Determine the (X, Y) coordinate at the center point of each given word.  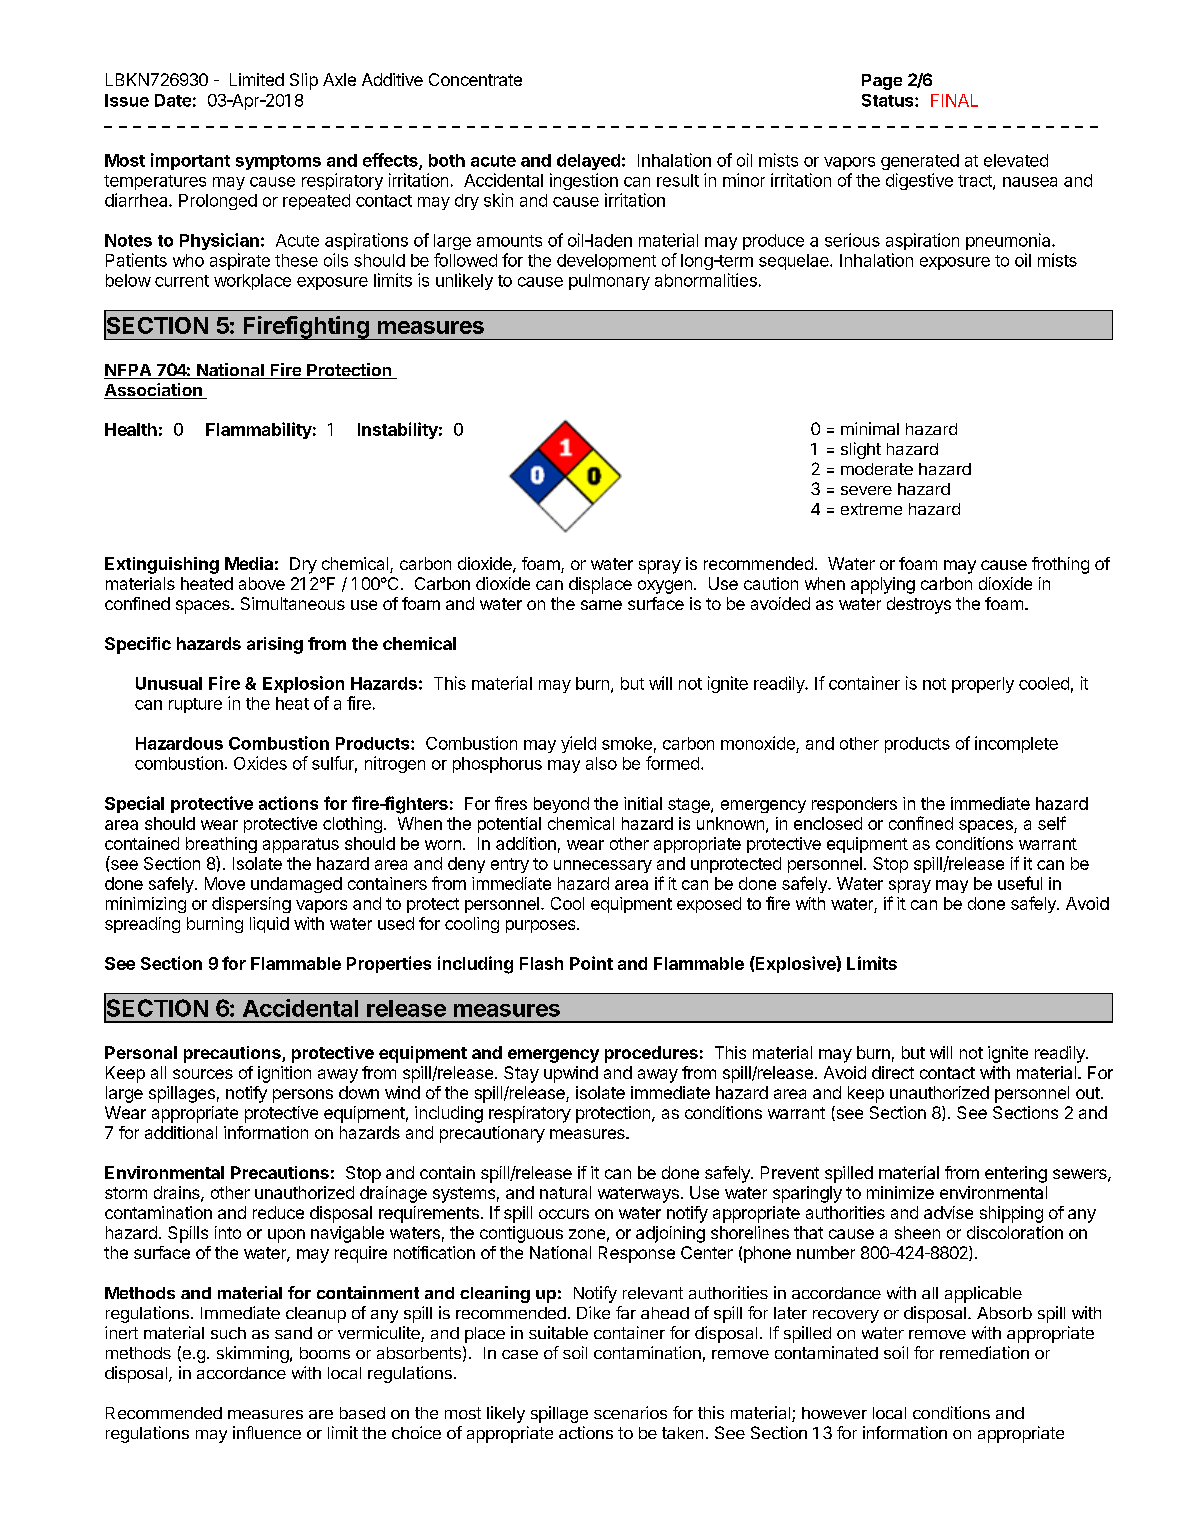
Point (591, 963)
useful (1020, 883)
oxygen (665, 587)
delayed (588, 162)
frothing (1060, 565)
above (262, 583)
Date (173, 100)
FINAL (954, 100)
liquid (269, 925)
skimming (253, 1354)
